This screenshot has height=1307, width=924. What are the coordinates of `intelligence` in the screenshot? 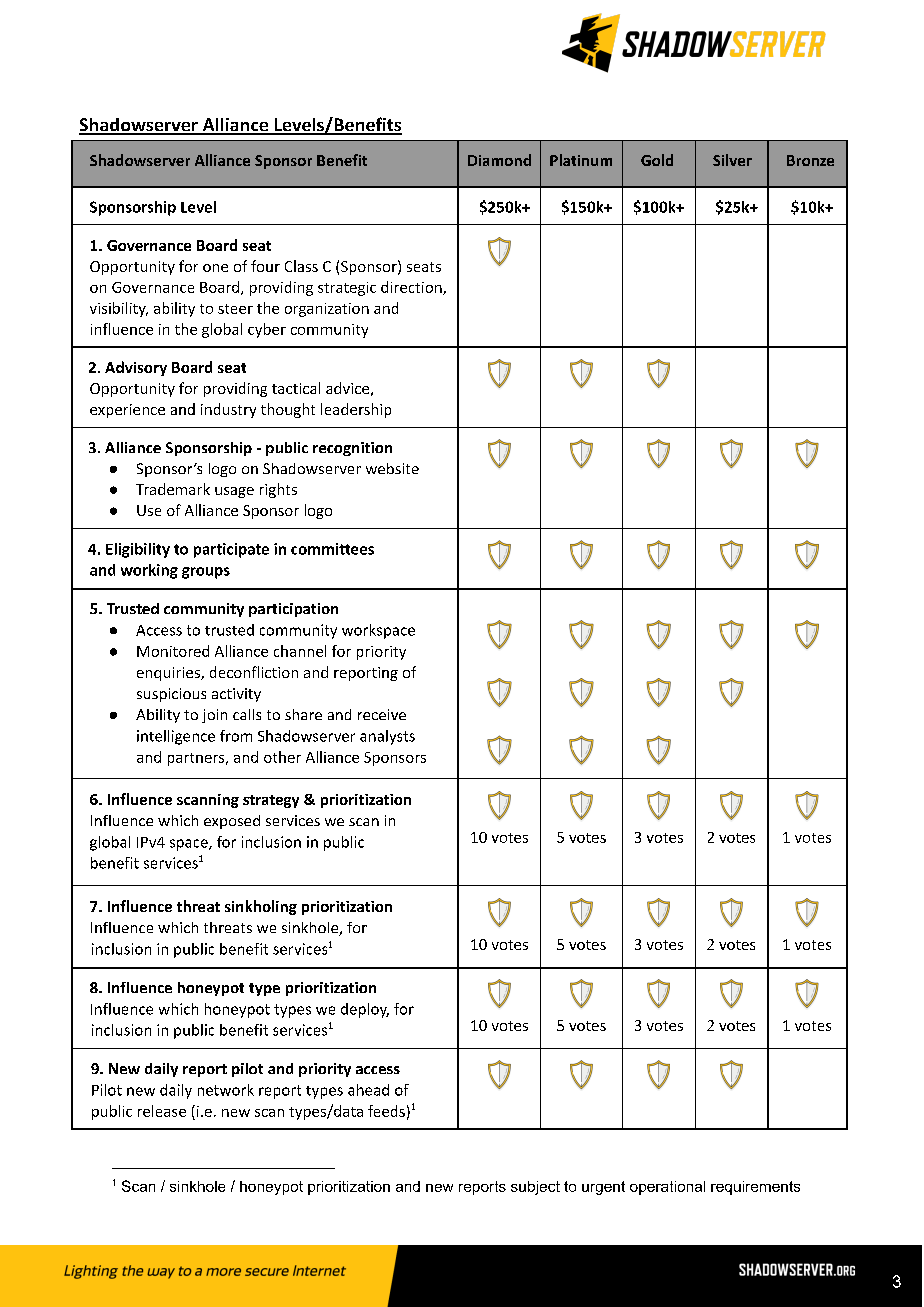 It's located at (176, 737).
